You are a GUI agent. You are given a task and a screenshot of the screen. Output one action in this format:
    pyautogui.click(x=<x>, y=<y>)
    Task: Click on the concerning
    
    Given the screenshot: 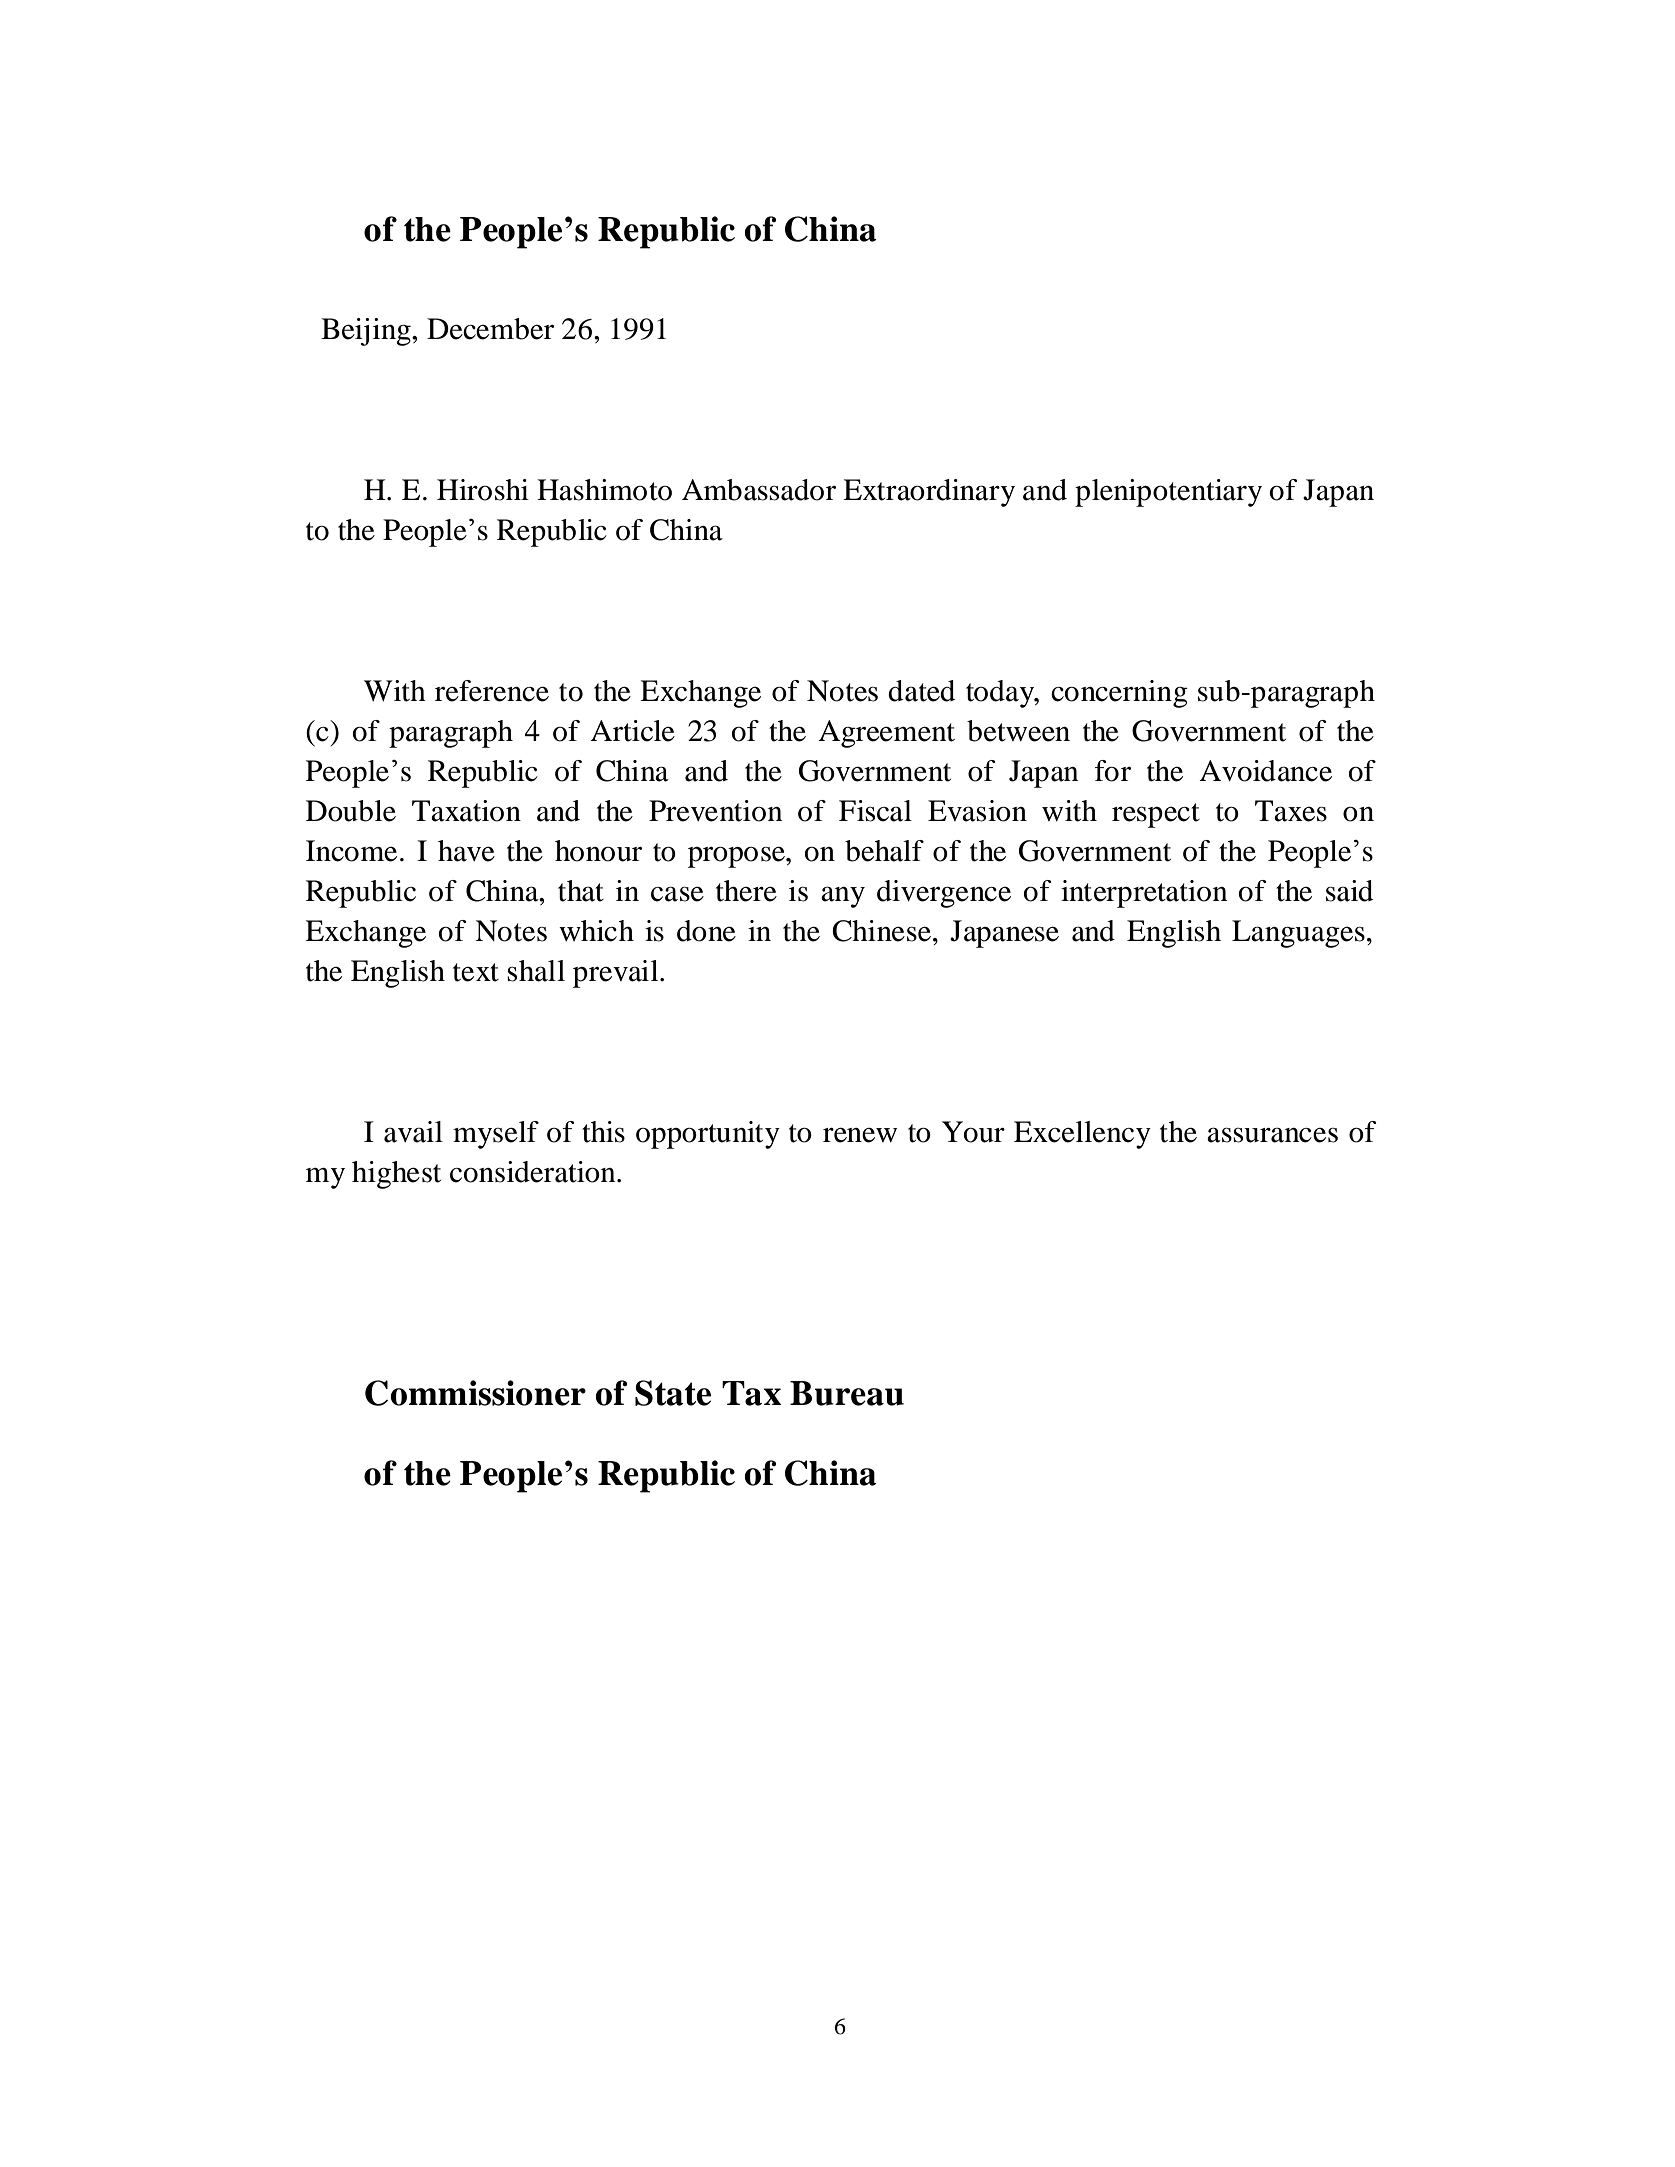 What is the action you would take?
    pyautogui.click(x=1119, y=694)
